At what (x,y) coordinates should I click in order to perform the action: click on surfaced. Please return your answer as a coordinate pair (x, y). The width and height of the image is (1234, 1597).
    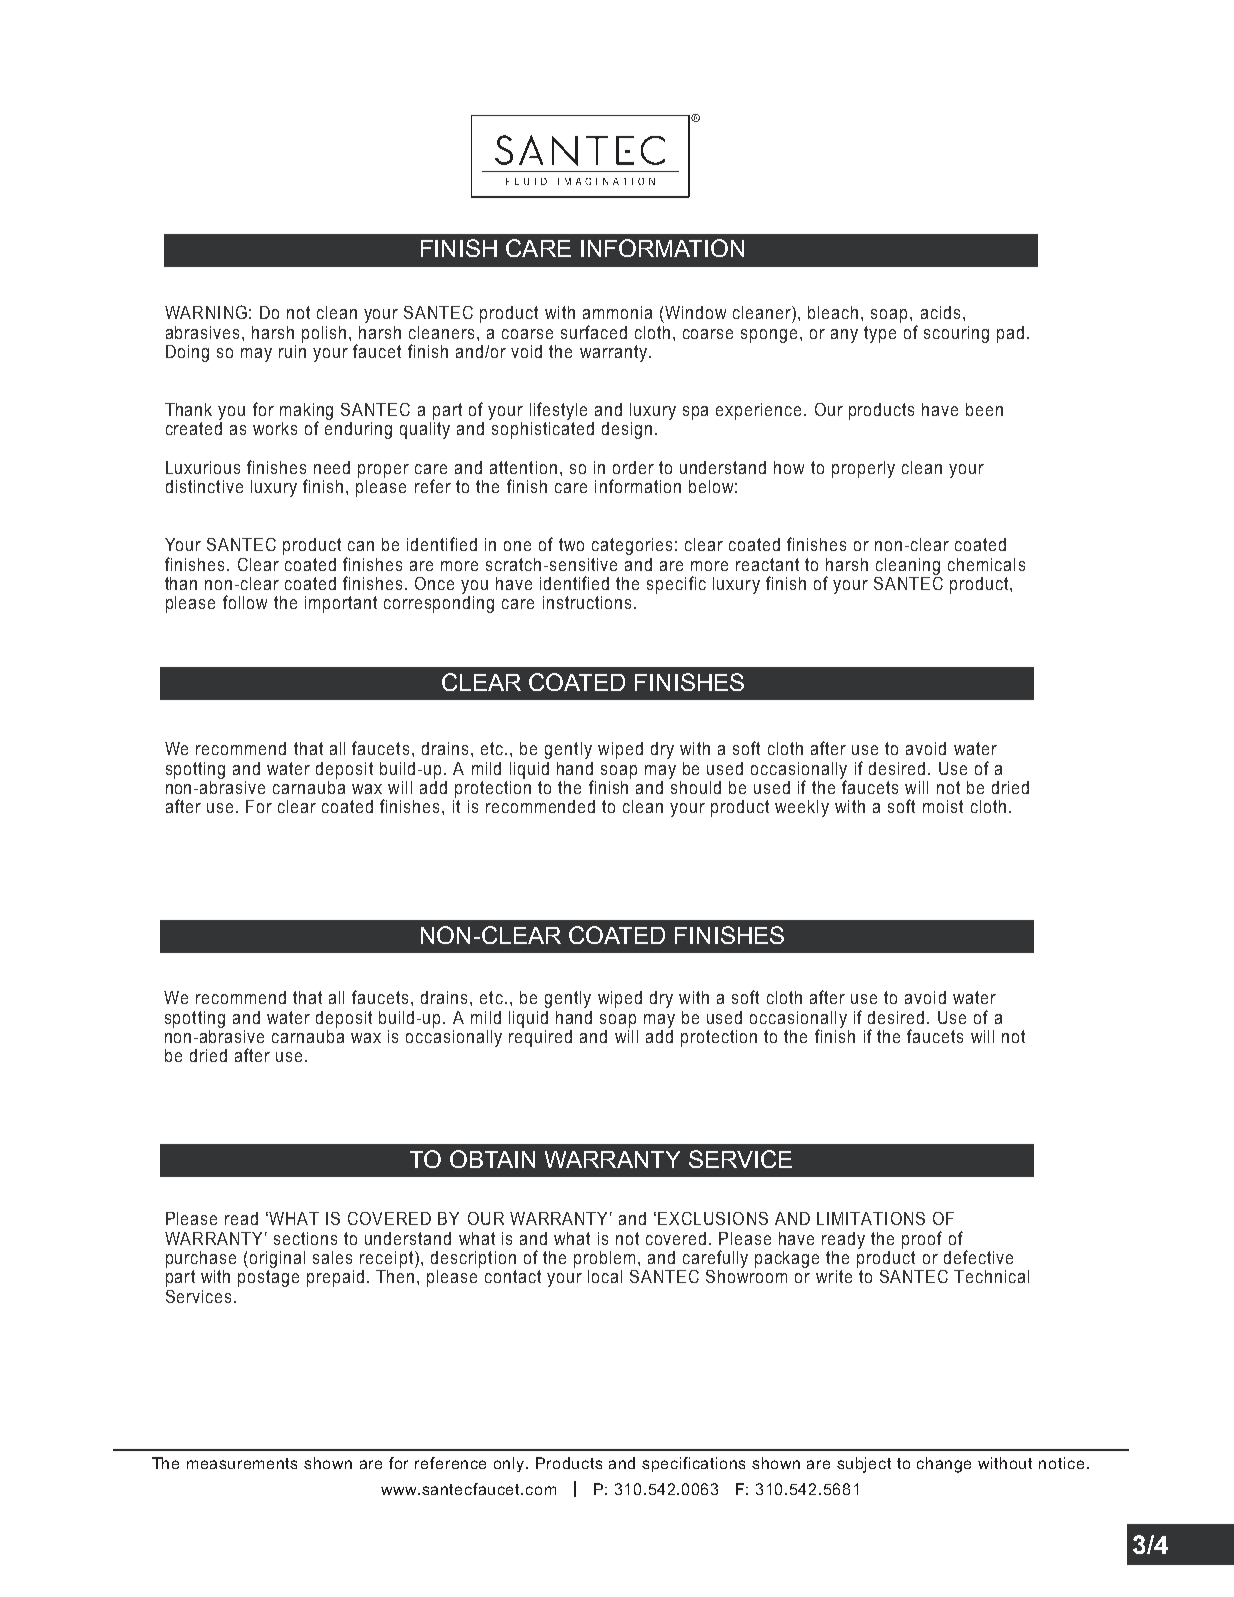
    Looking at the image, I should click on (594, 332).
